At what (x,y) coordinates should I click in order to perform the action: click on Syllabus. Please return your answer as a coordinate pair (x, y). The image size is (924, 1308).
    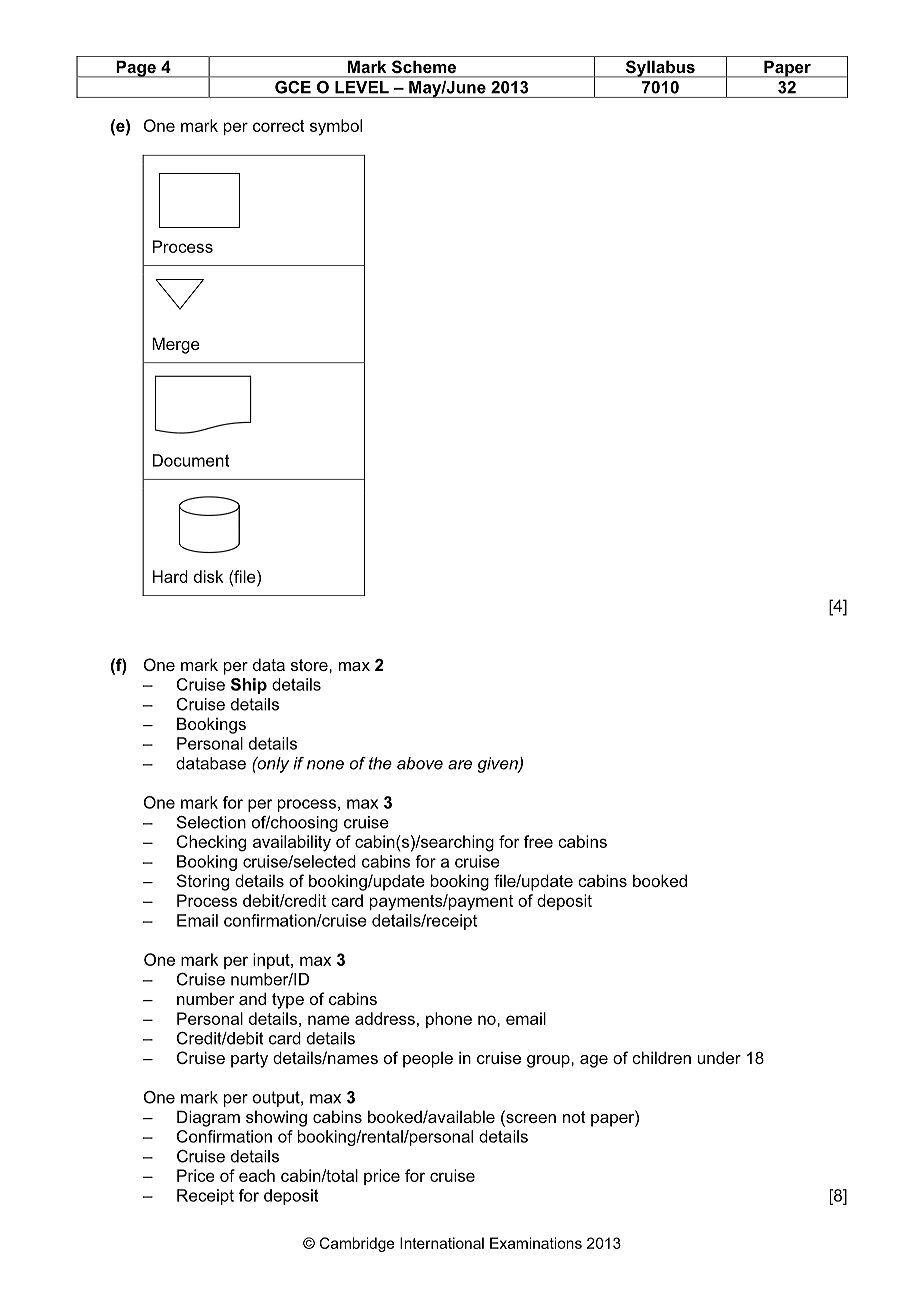
    Looking at the image, I should click on (660, 69).
